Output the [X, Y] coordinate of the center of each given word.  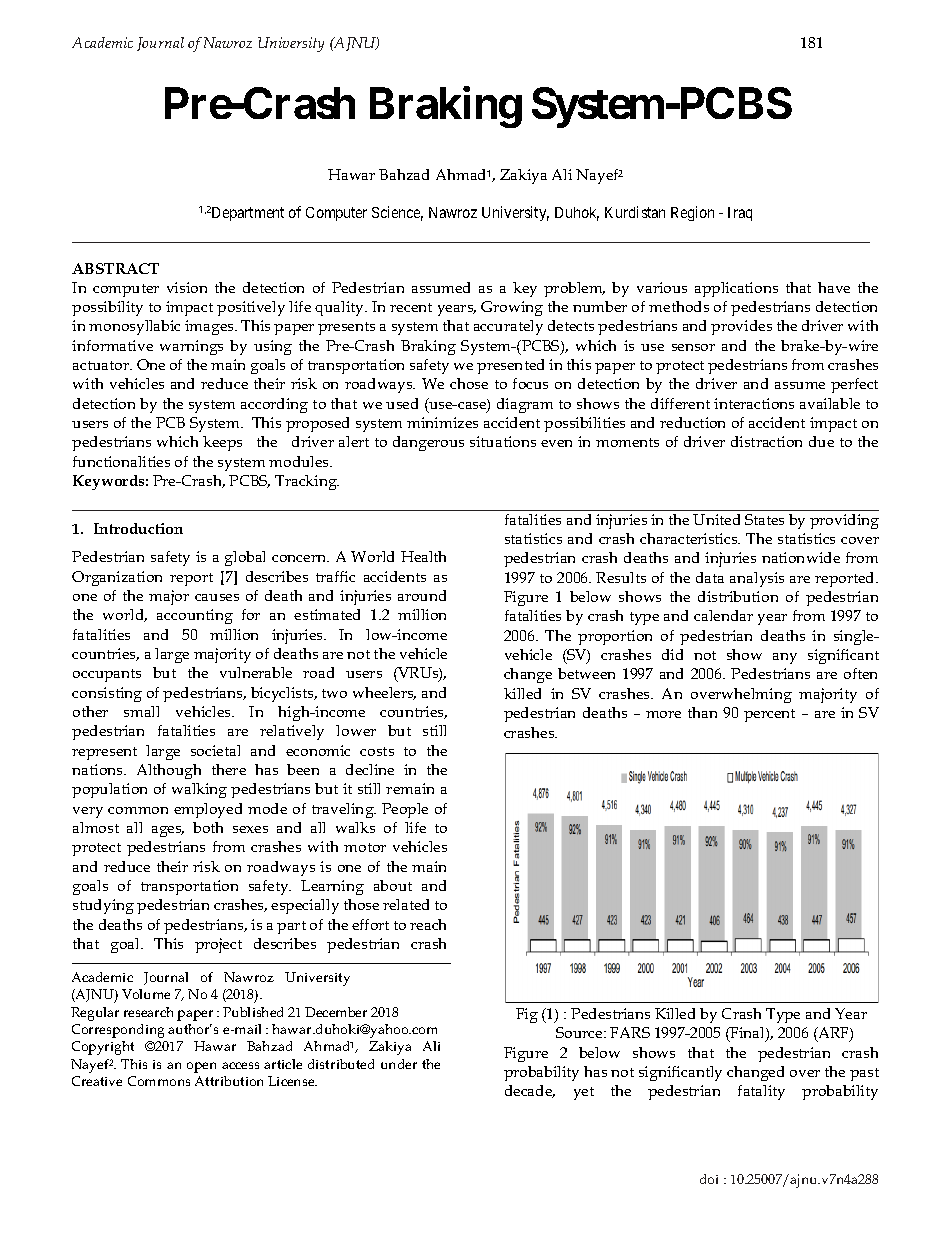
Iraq [740, 214]
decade [530, 1091]
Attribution [229, 1081]
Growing [512, 308]
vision [187, 287]
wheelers [384, 693]
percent [769, 715]
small [141, 711]
